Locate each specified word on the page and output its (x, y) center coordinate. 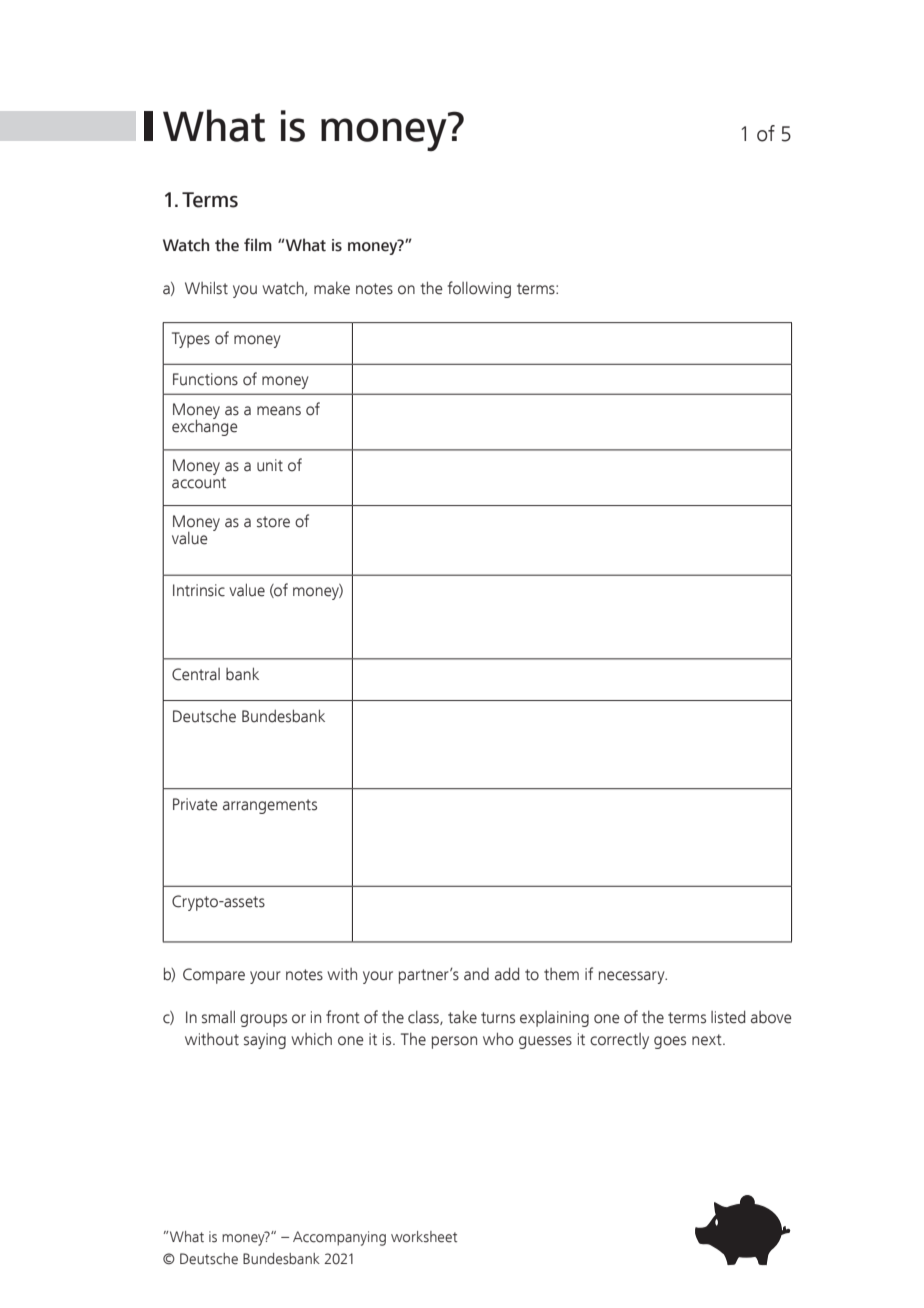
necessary (633, 977)
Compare (214, 976)
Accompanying (339, 1238)
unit (270, 465)
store (273, 522)
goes (670, 1042)
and (476, 974)
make (332, 288)
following (479, 289)
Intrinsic (199, 590)
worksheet (424, 1237)
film (258, 244)
